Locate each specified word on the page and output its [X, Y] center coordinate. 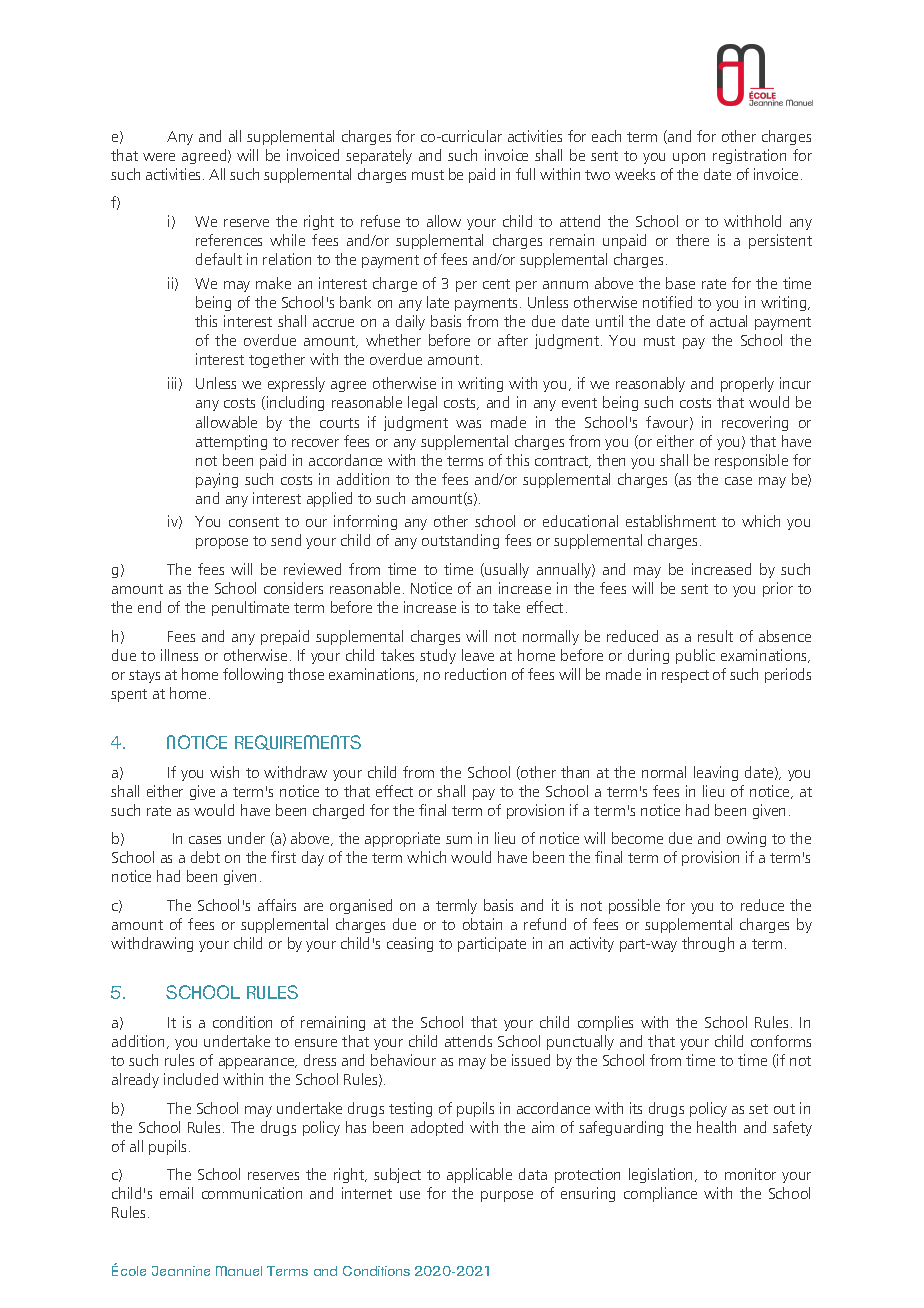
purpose [507, 1196]
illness [179, 655]
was [468, 424]
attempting [231, 442]
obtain [482, 924]
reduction [475, 674]
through [708, 944]
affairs [277, 905]
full [525, 174]
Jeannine [181, 1271]
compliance [660, 1194]
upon [689, 158]
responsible [751, 461]
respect [685, 676]
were [159, 157]
